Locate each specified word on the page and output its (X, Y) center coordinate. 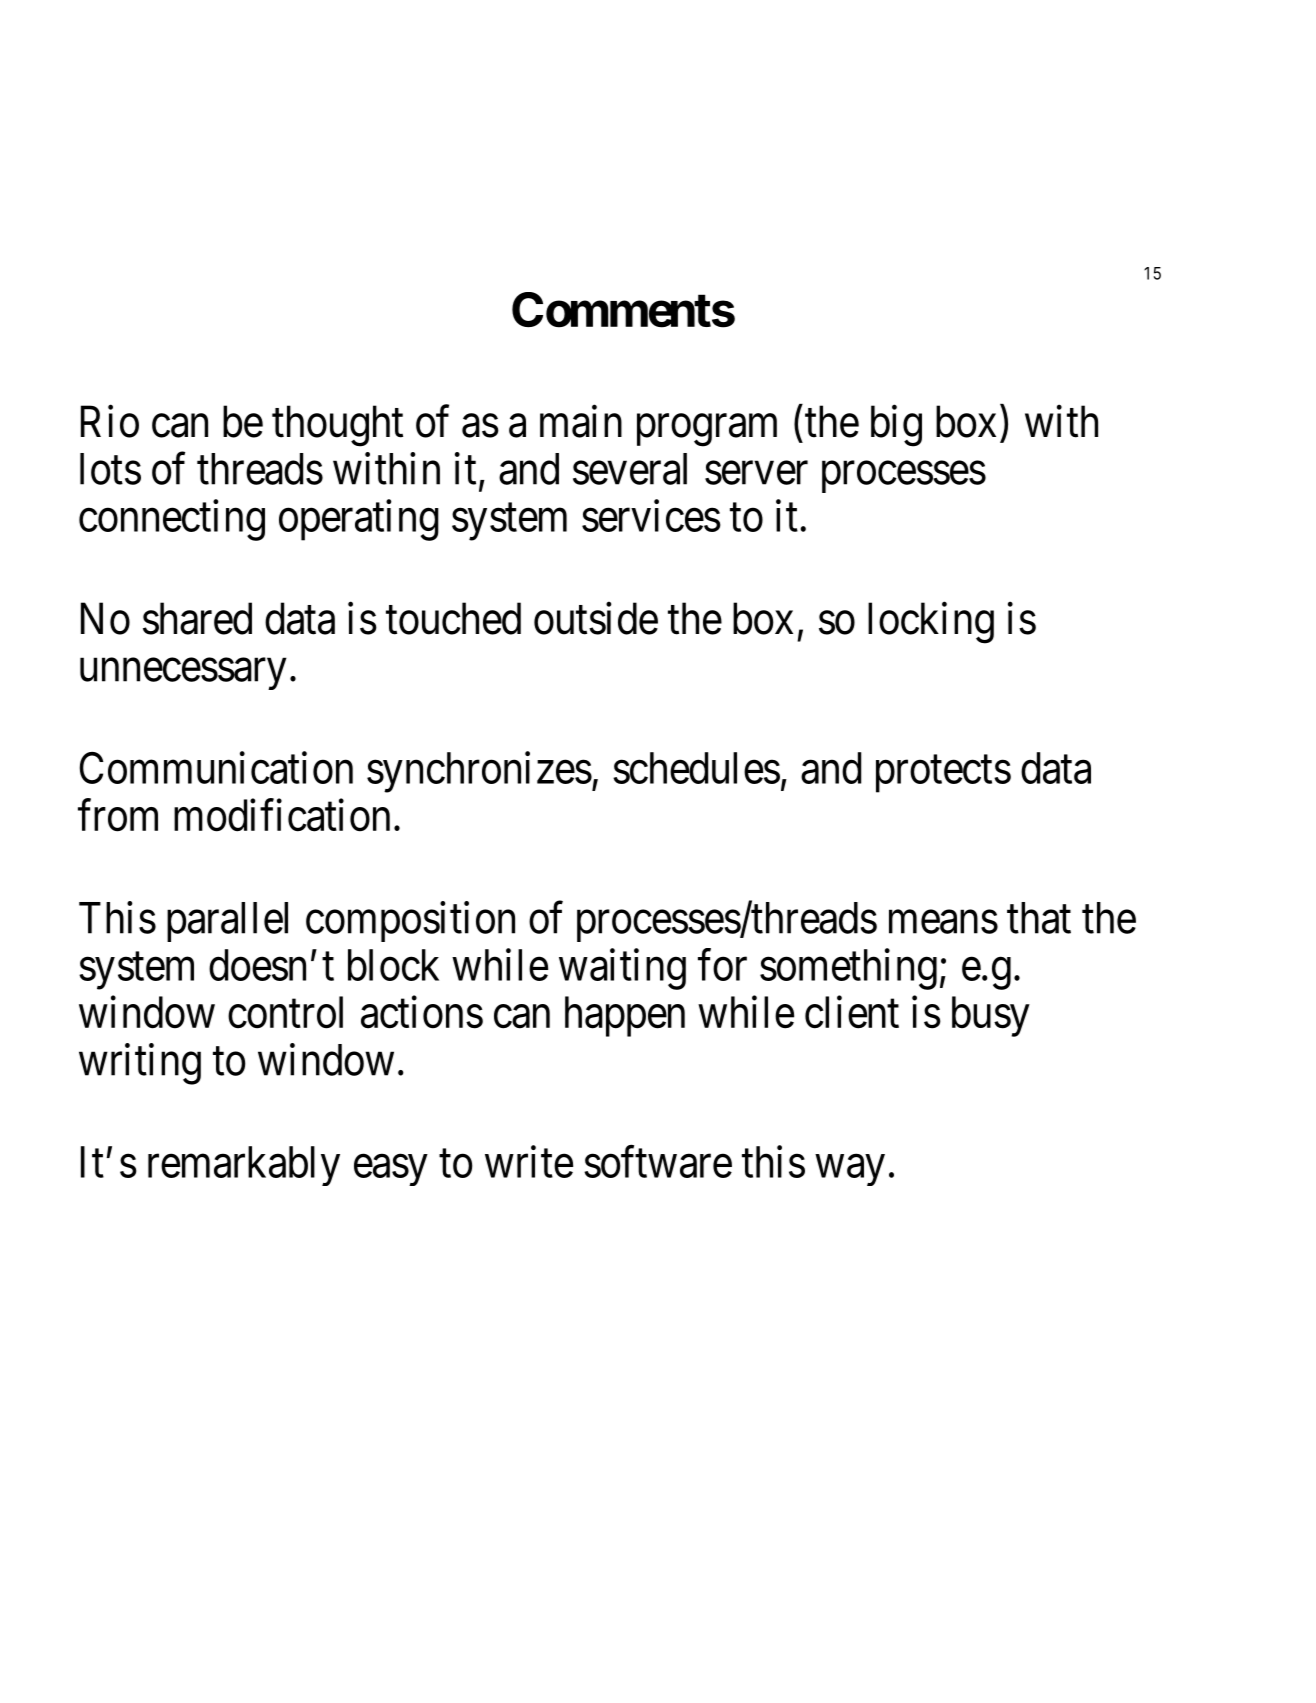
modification (282, 815)
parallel (227, 922)
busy (991, 1016)
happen (625, 1016)
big (896, 426)
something (848, 969)
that (1039, 918)
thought (337, 426)
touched (453, 618)
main (581, 421)
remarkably (244, 1166)
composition (410, 921)
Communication (216, 768)
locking (931, 623)
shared (197, 618)
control (285, 1012)
